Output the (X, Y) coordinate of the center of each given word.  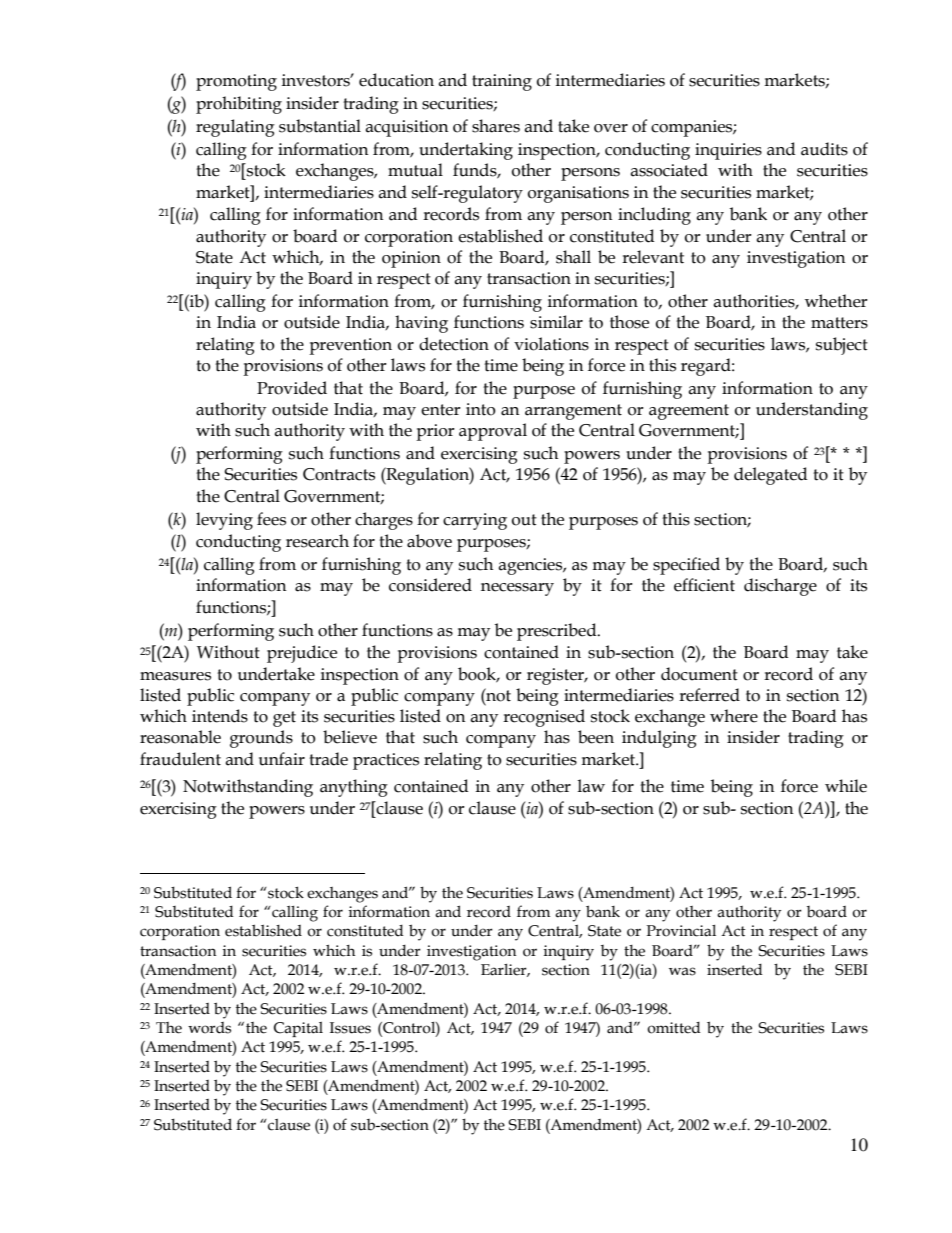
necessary (517, 589)
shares (496, 126)
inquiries (728, 151)
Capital (298, 1029)
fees (271, 519)
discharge (780, 587)
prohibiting (239, 105)
